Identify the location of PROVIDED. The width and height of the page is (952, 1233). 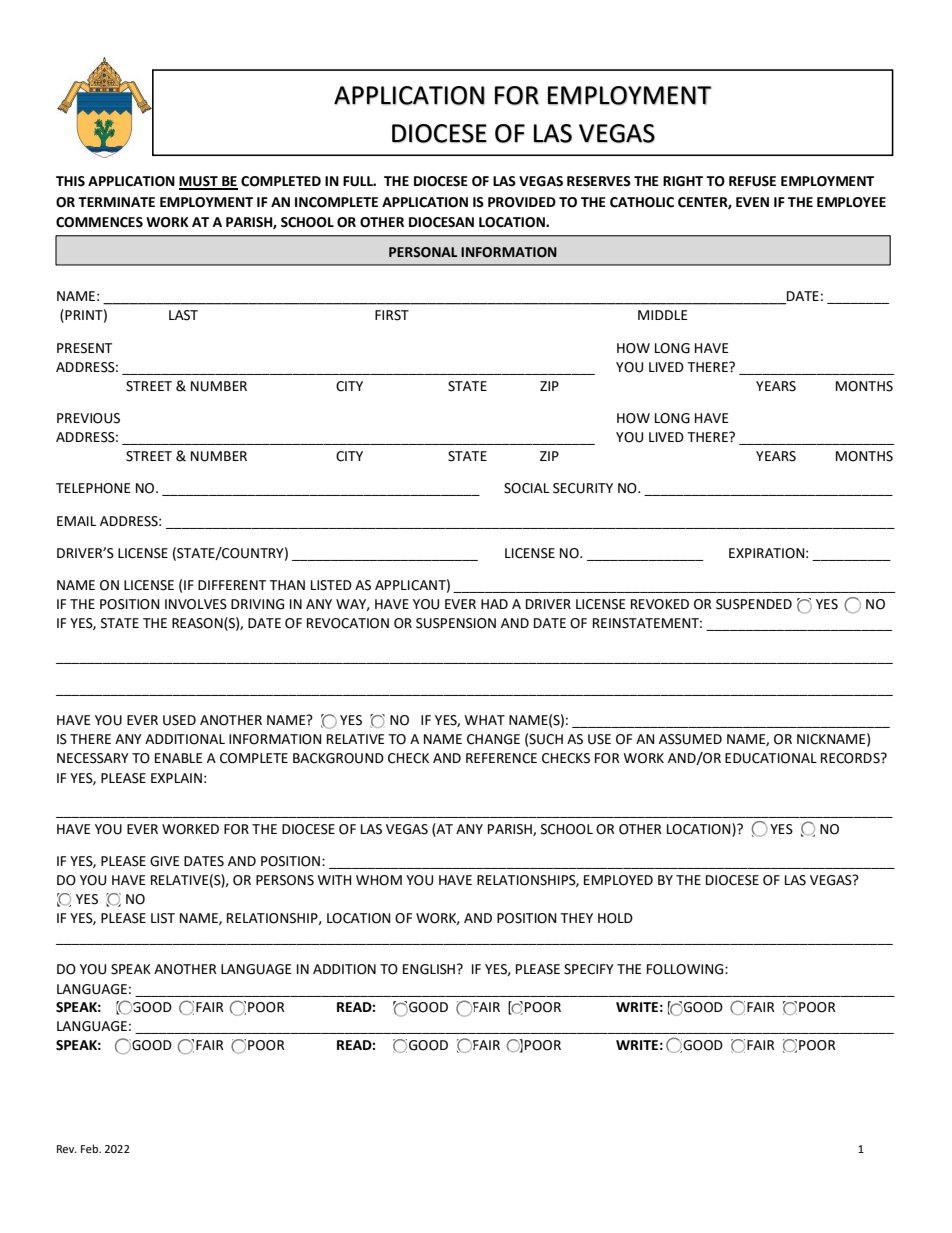
(522, 202).
